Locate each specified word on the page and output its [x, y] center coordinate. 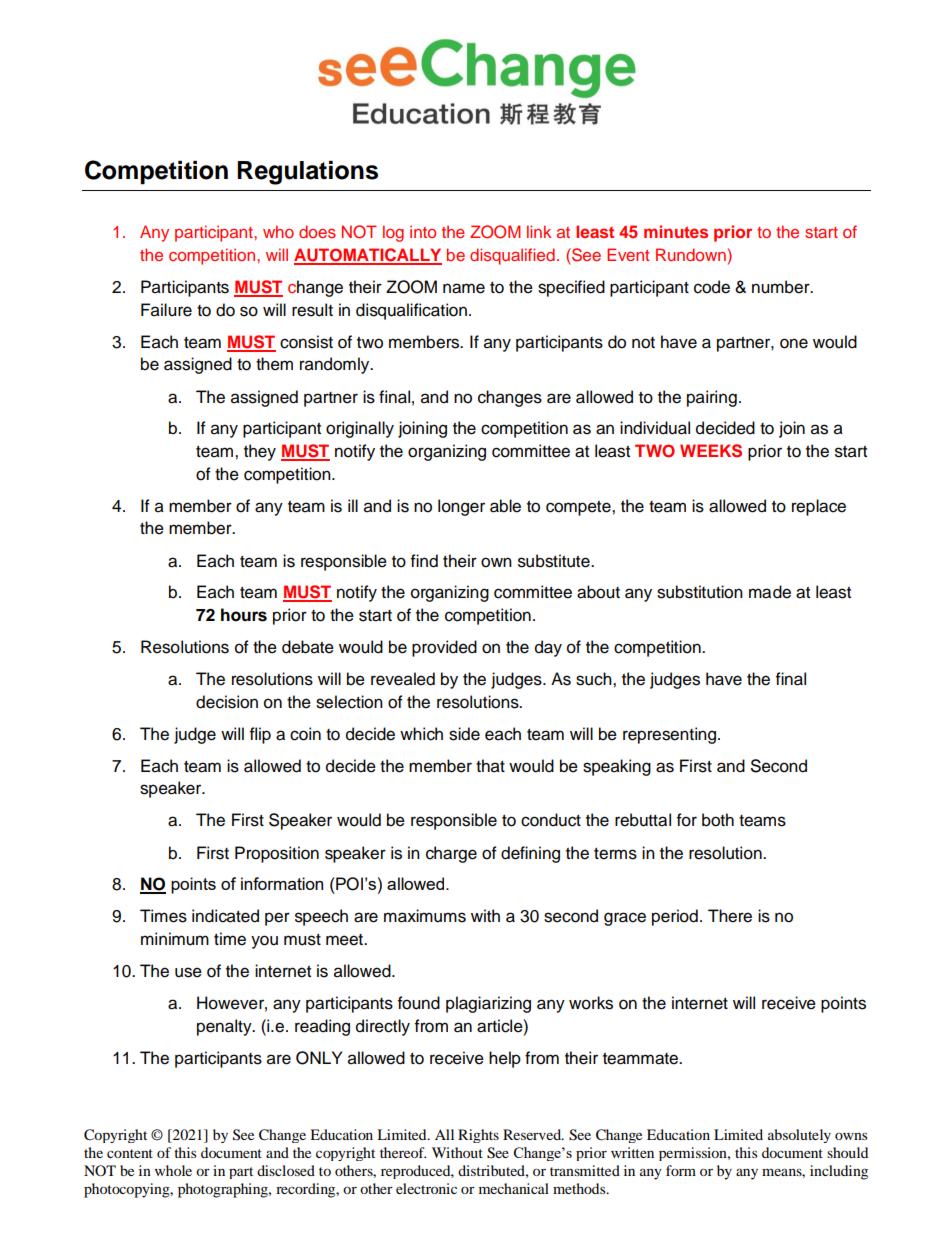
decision [227, 702]
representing [671, 735]
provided [444, 648]
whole [173, 1170]
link [539, 231]
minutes [676, 231]
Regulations [307, 173]
